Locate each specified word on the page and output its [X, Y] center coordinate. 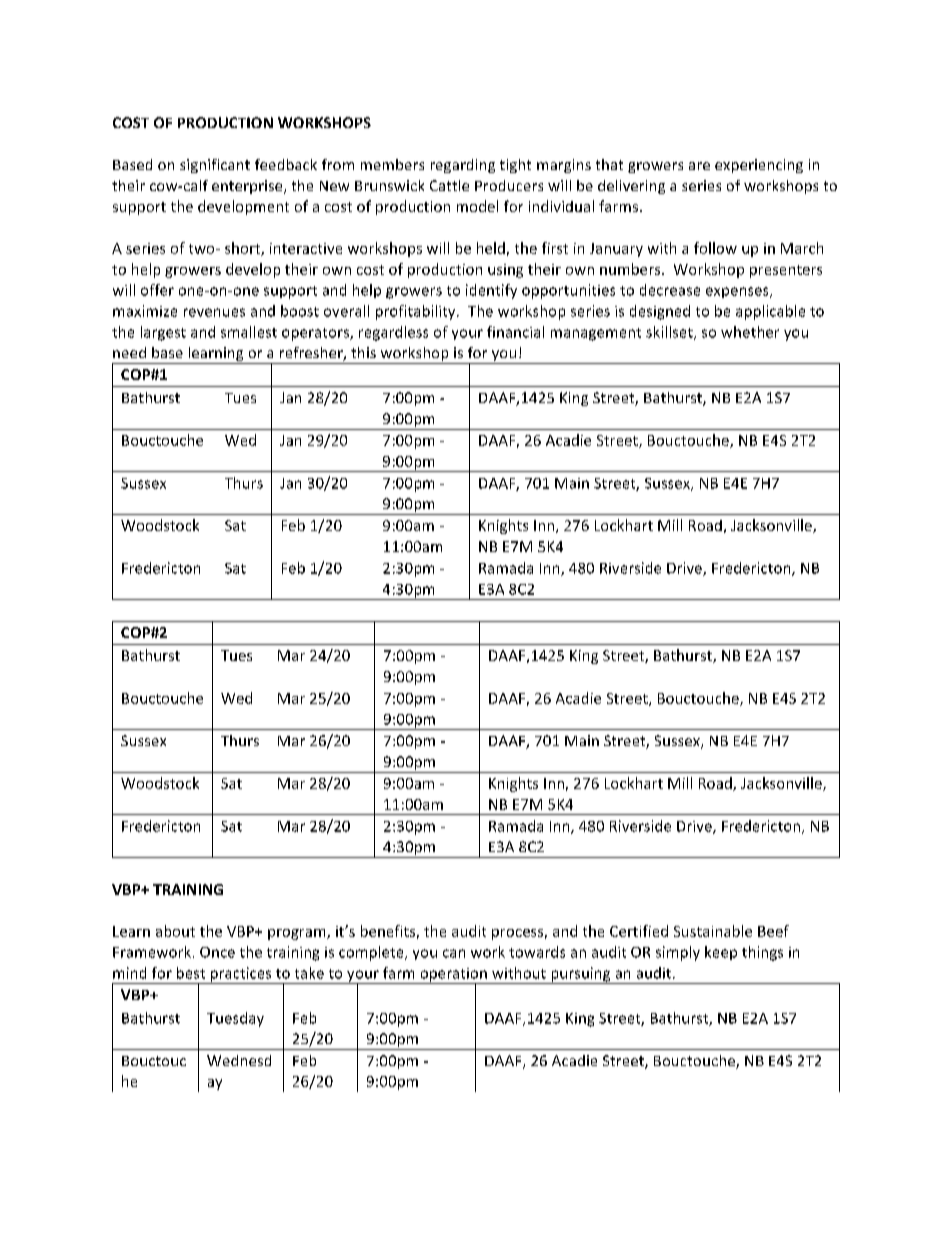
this [363, 352]
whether [750, 332]
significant [215, 166]
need [129, 352]
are [699, 166]
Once [217, 952]
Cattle [449, 185]
